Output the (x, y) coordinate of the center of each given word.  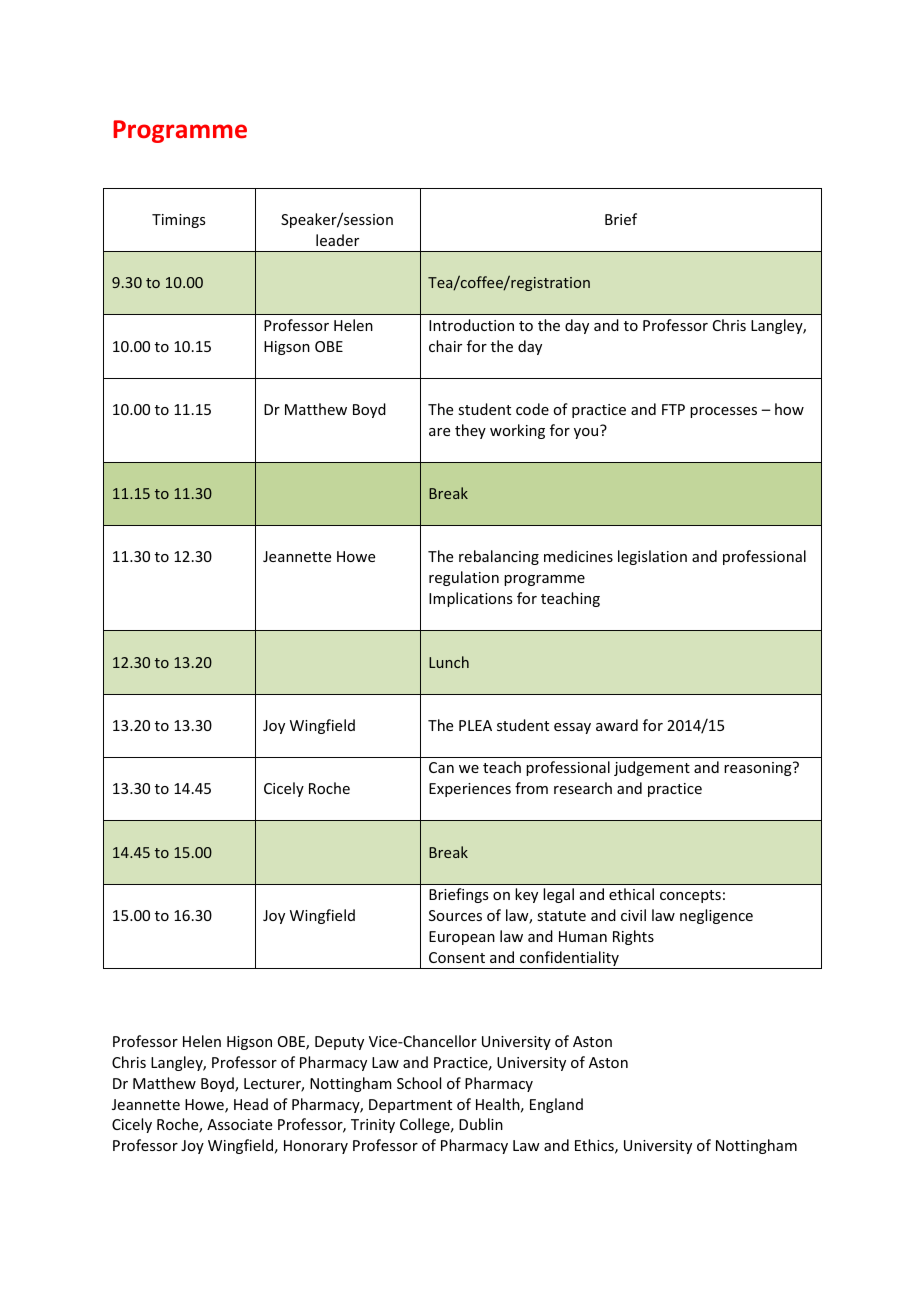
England (556, 1105)
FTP (673, 409)
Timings (178, 221)
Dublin (481, 1124)
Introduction (471, 325)
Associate (239, 1124)
